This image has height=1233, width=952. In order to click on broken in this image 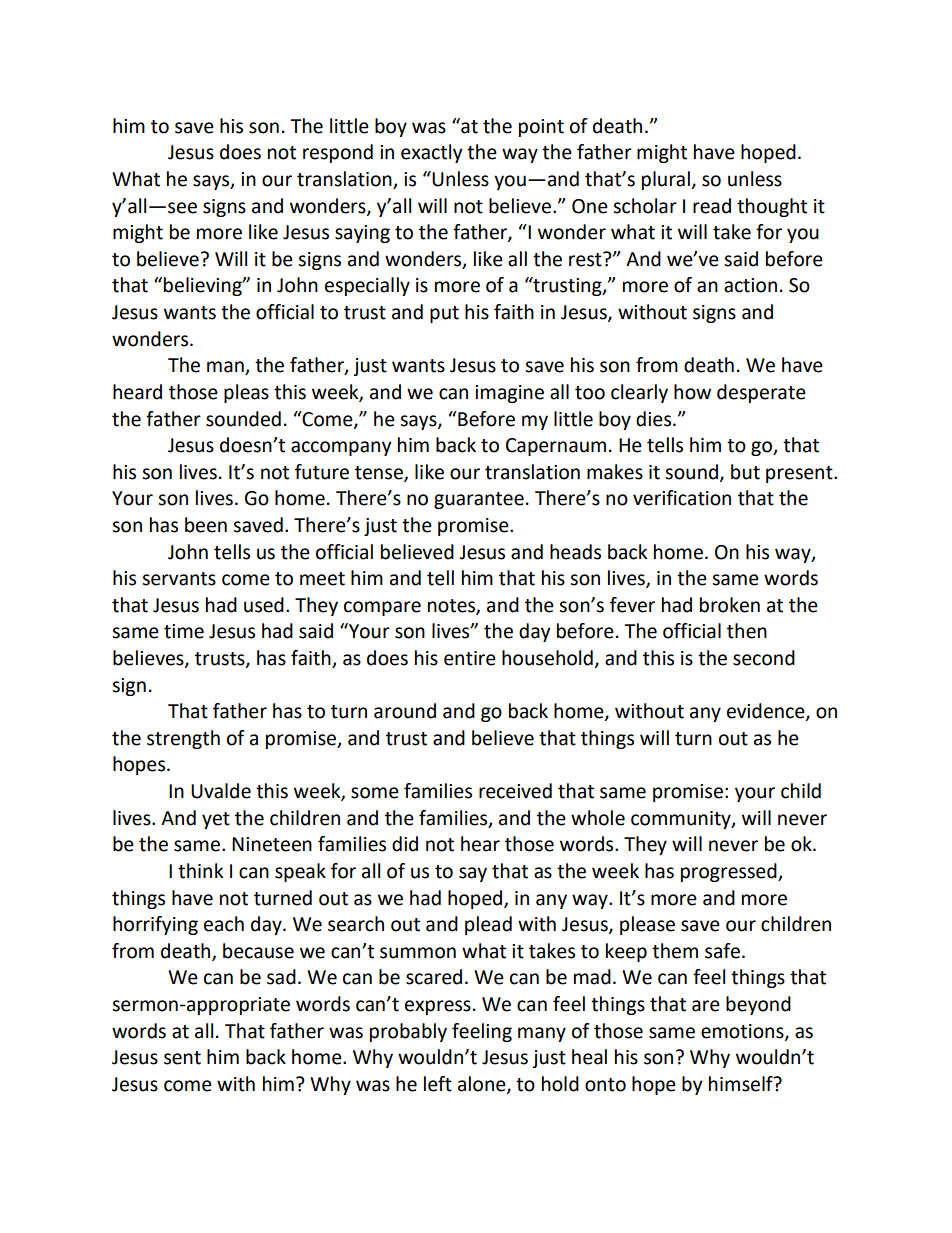, I will do `click(730, 605)`.
